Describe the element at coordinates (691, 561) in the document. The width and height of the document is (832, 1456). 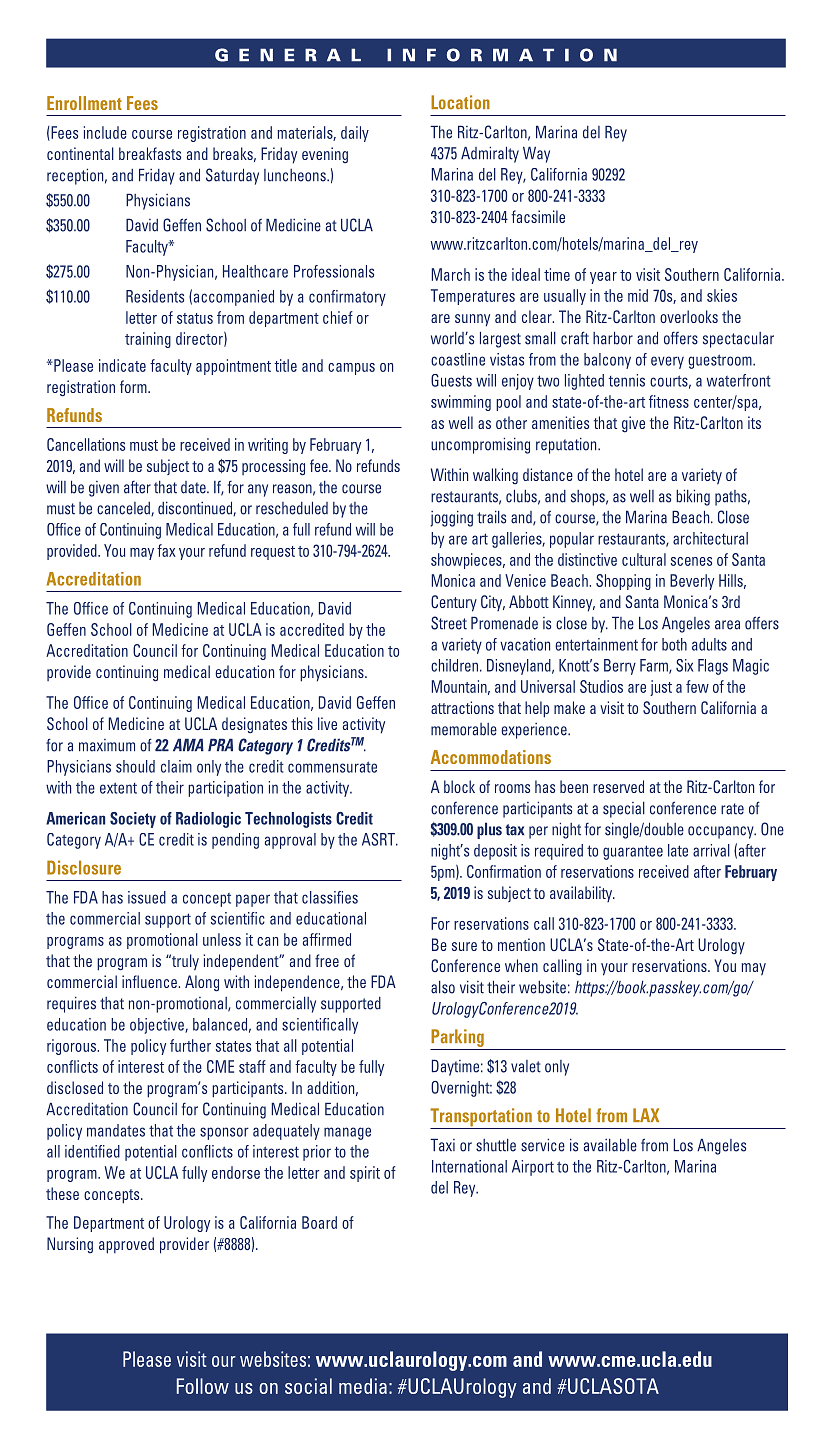
I see `scenes` at that location.
